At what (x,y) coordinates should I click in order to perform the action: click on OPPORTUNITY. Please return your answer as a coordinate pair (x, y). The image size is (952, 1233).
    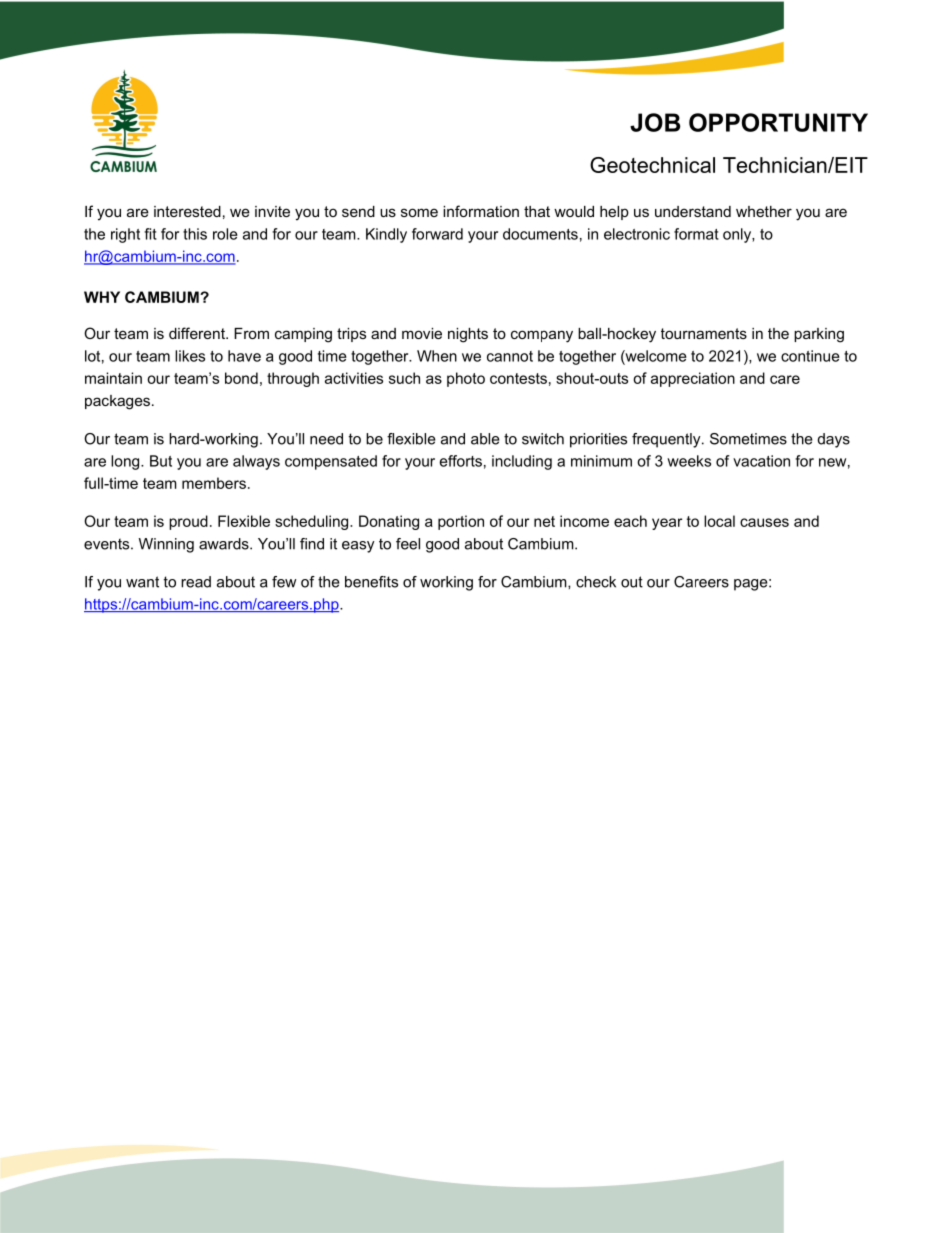
    Looking at the image, I should click on (778, 122).
